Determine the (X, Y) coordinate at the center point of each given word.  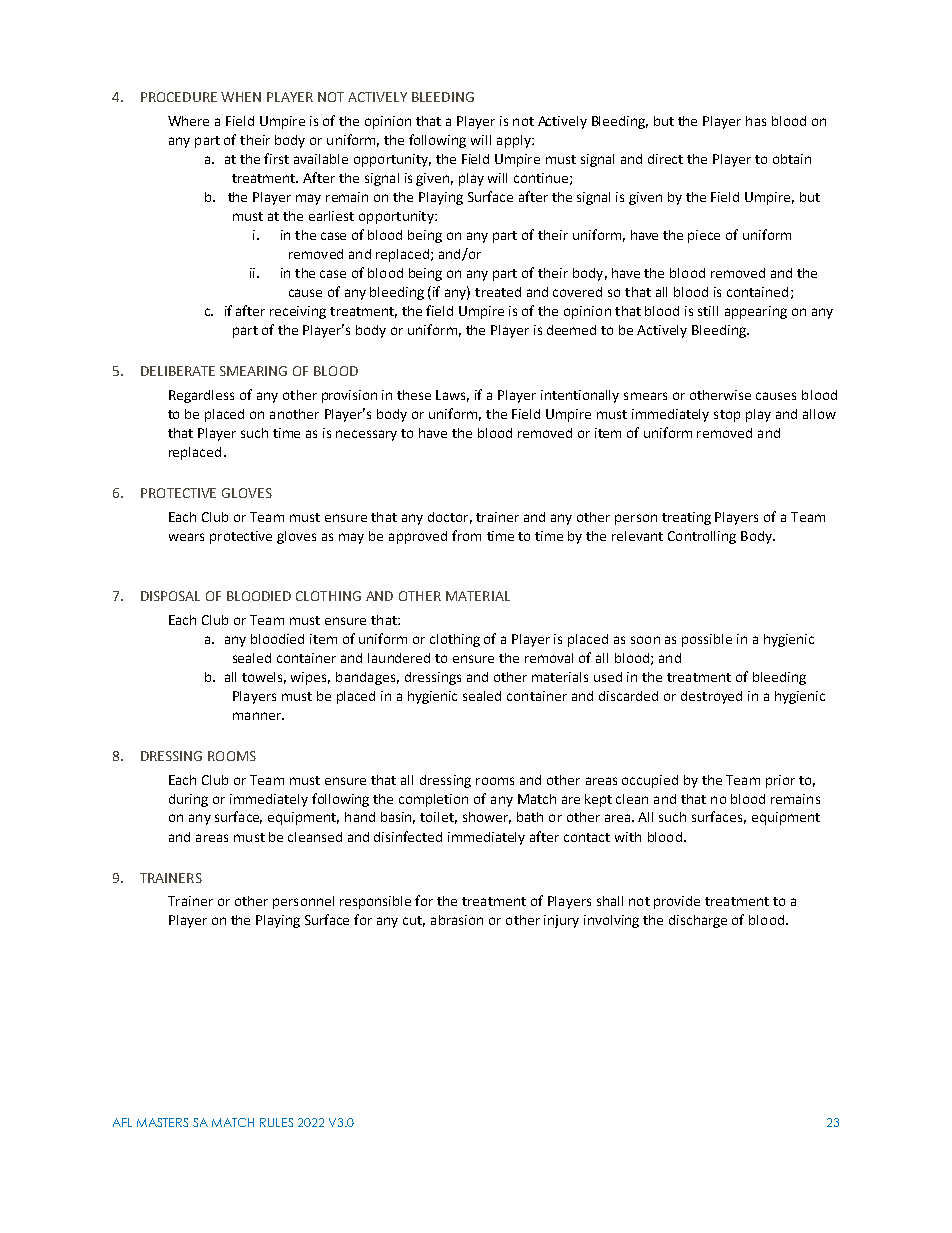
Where (188, 121)
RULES (276, 1122)
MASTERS (162, 1122)
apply (515, 141)
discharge (698, 921)
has (756, 121)
